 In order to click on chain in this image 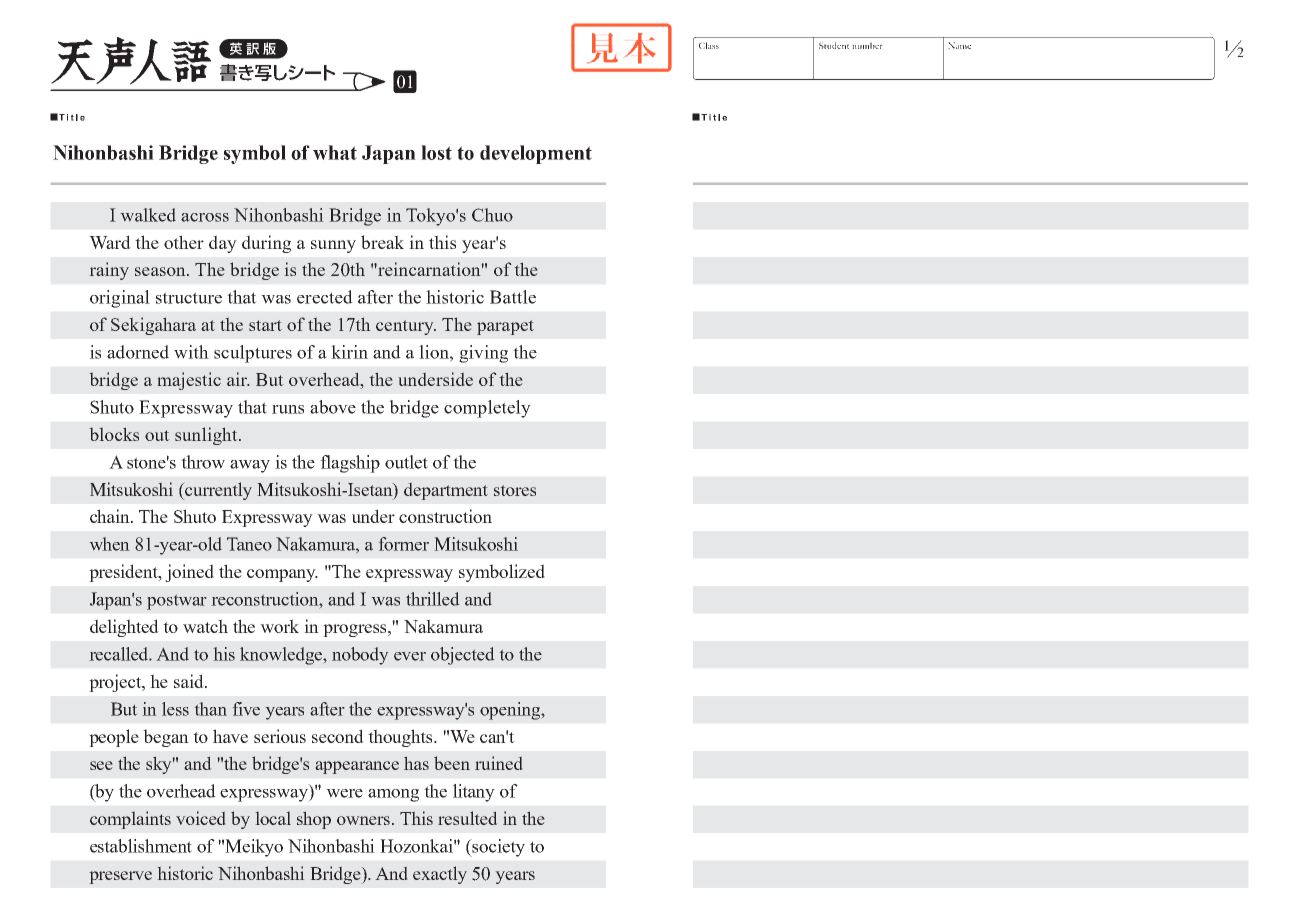, I will do `click(111, 516)`.
